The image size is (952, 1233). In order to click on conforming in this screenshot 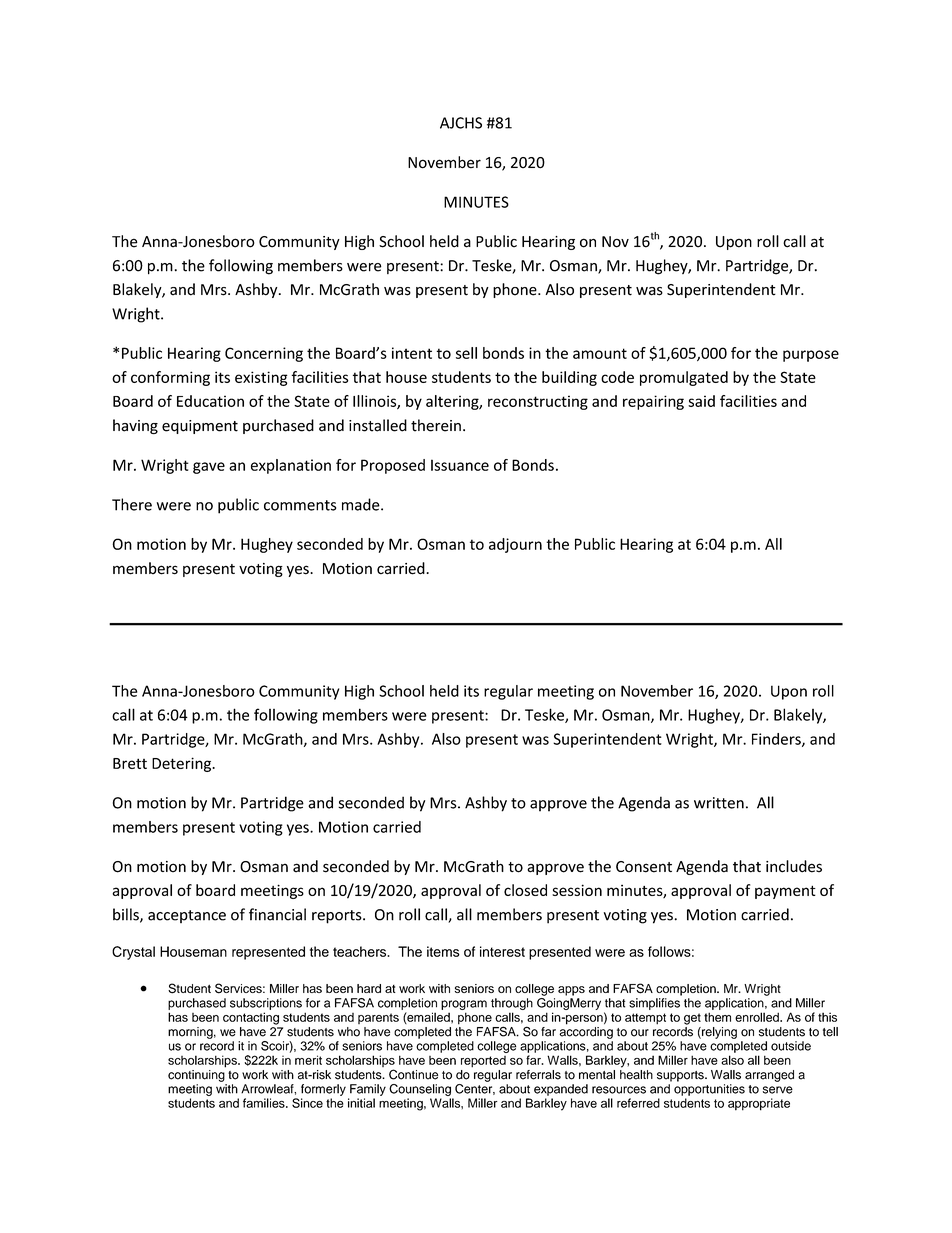, I will do `click(170, 378)`.
